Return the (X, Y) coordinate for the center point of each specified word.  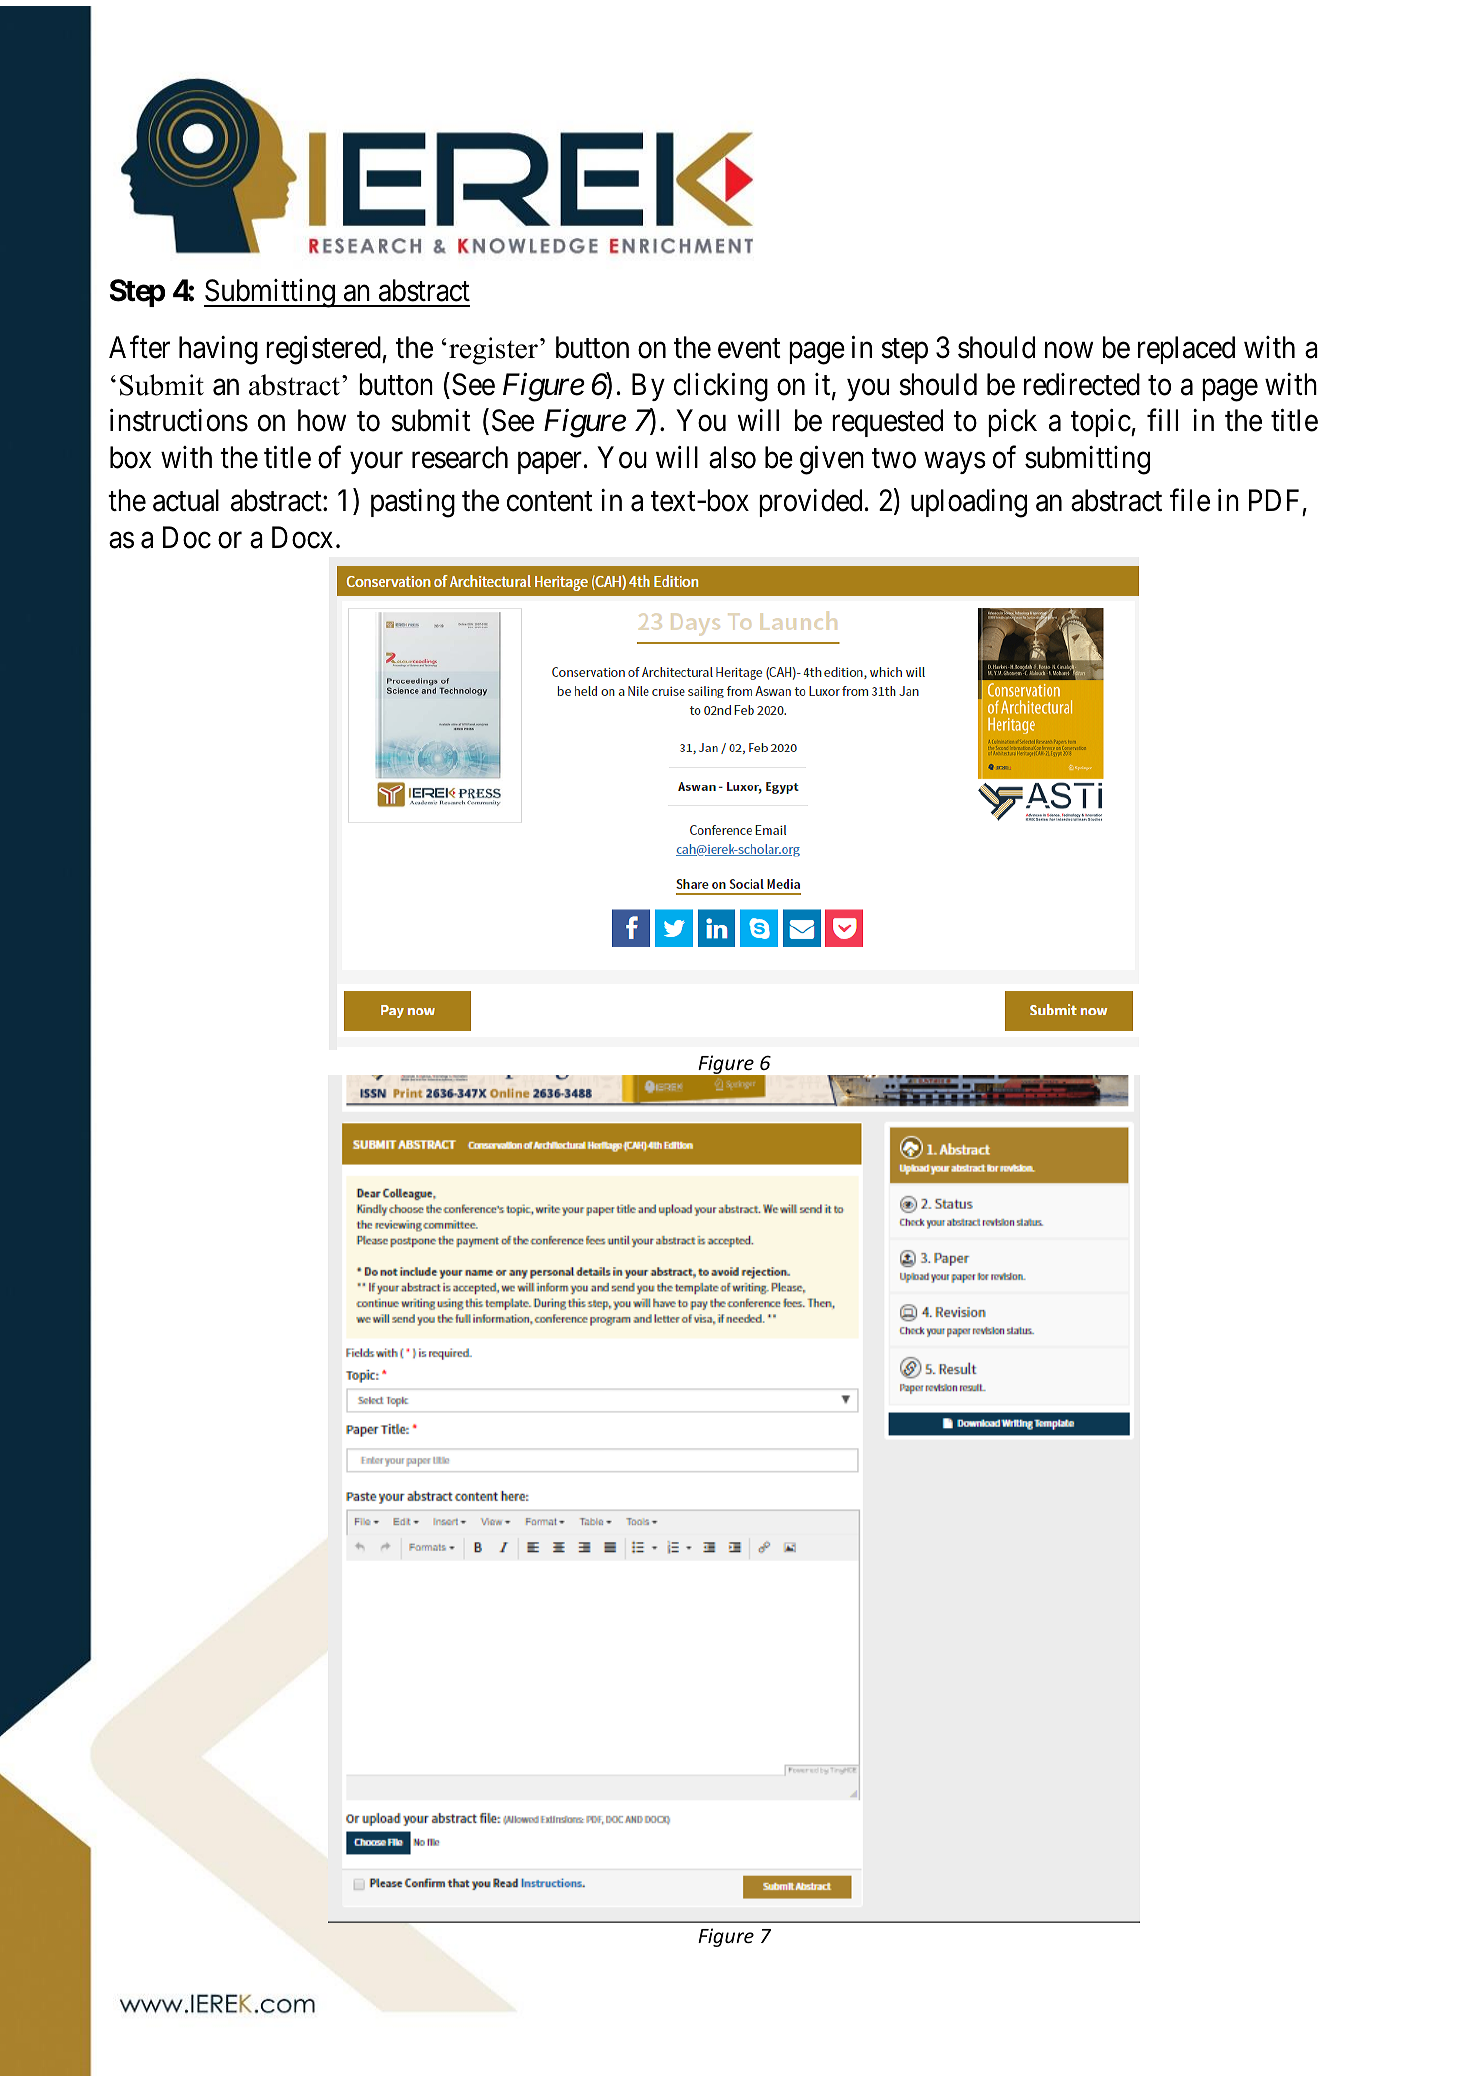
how (322, 420)
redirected (1082, 384)
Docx (302, 538)
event (749, 349)
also (732, 457)
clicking (721, 387)
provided (810, 503)
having (218, 350)
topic (1101, 423)
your (376, 463)
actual (186, 500)
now (1069, 350)
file (1190, 500)
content (550, 502)
